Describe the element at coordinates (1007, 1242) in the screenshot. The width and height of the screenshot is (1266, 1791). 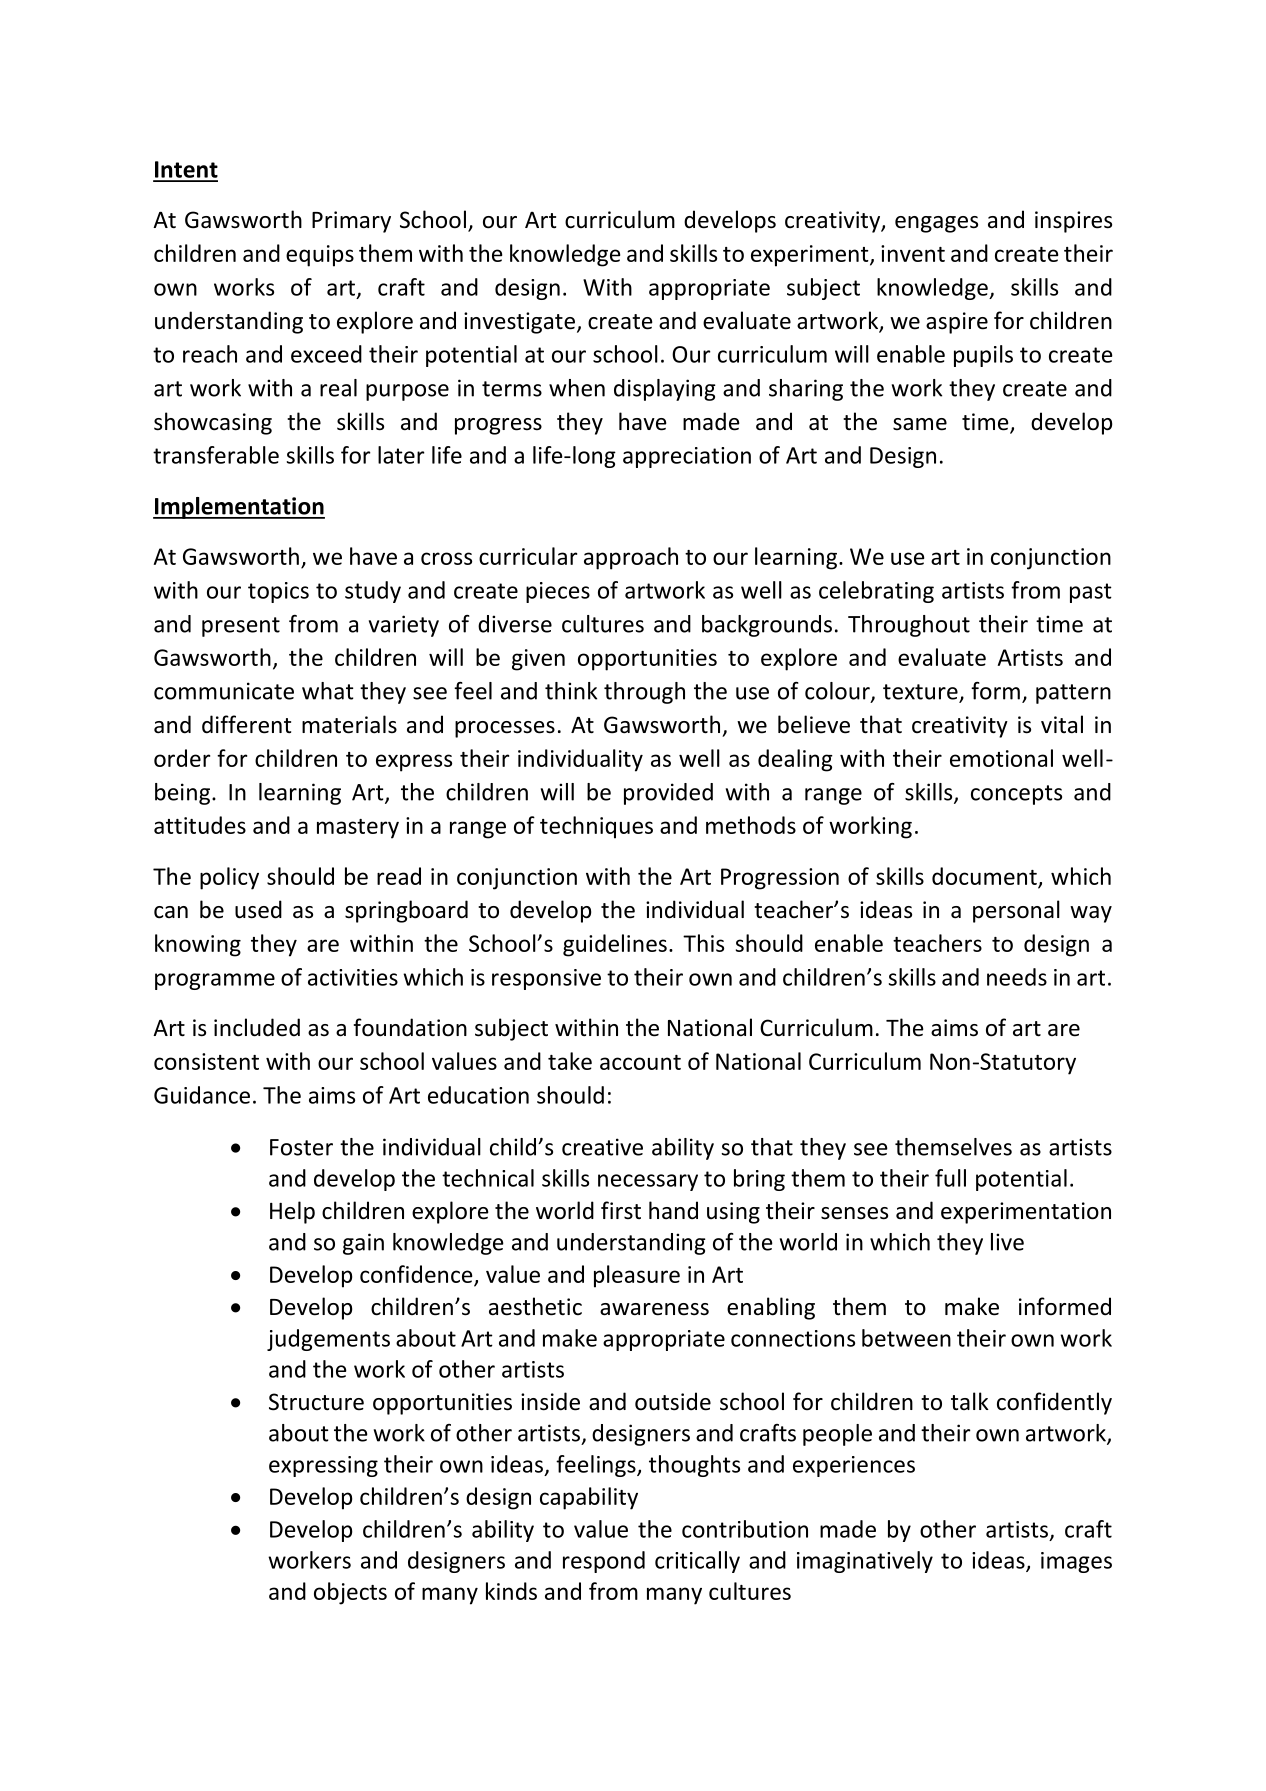
I see `live` at that location.
